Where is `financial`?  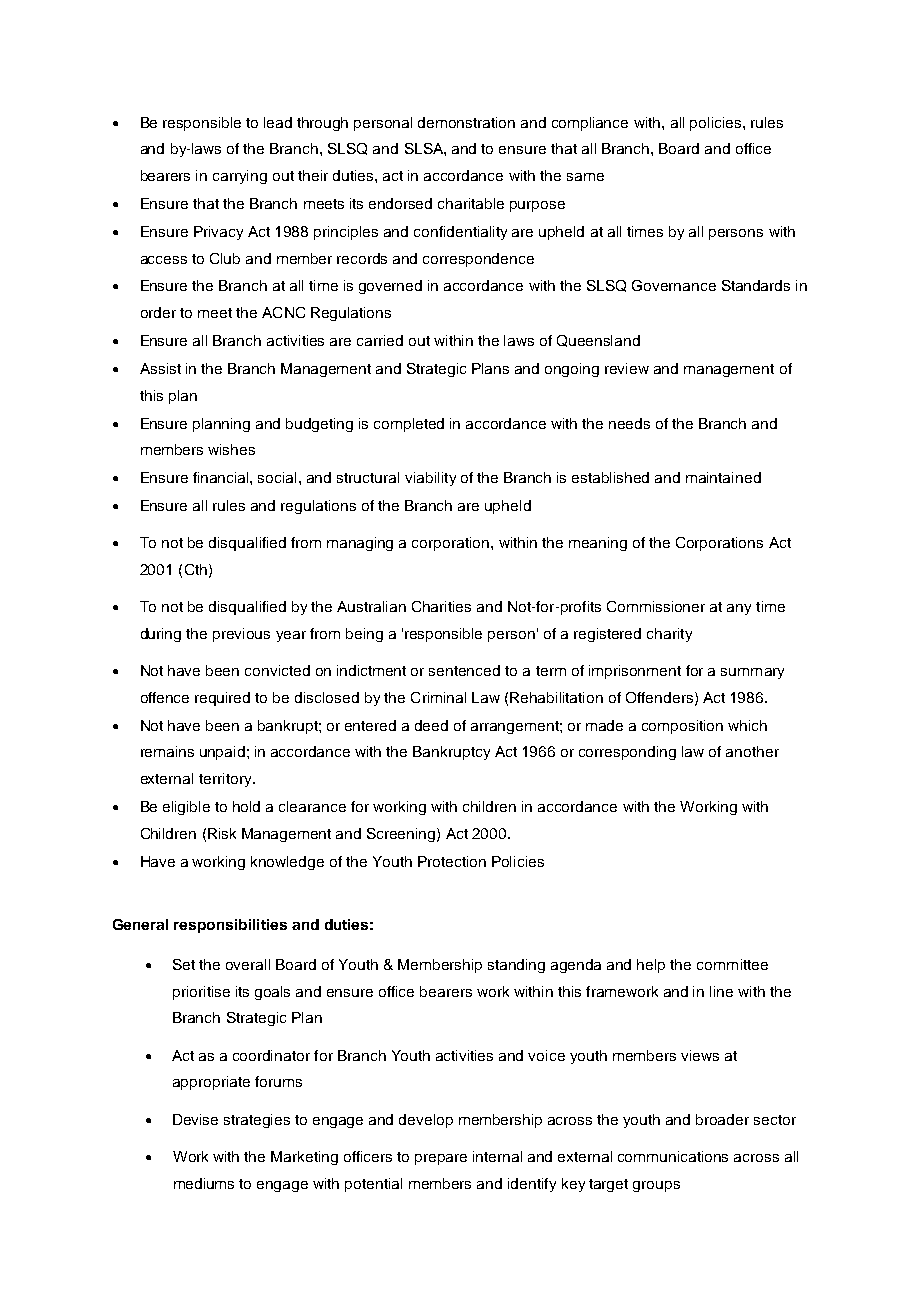 financial is located at coordinates (222, 477).
